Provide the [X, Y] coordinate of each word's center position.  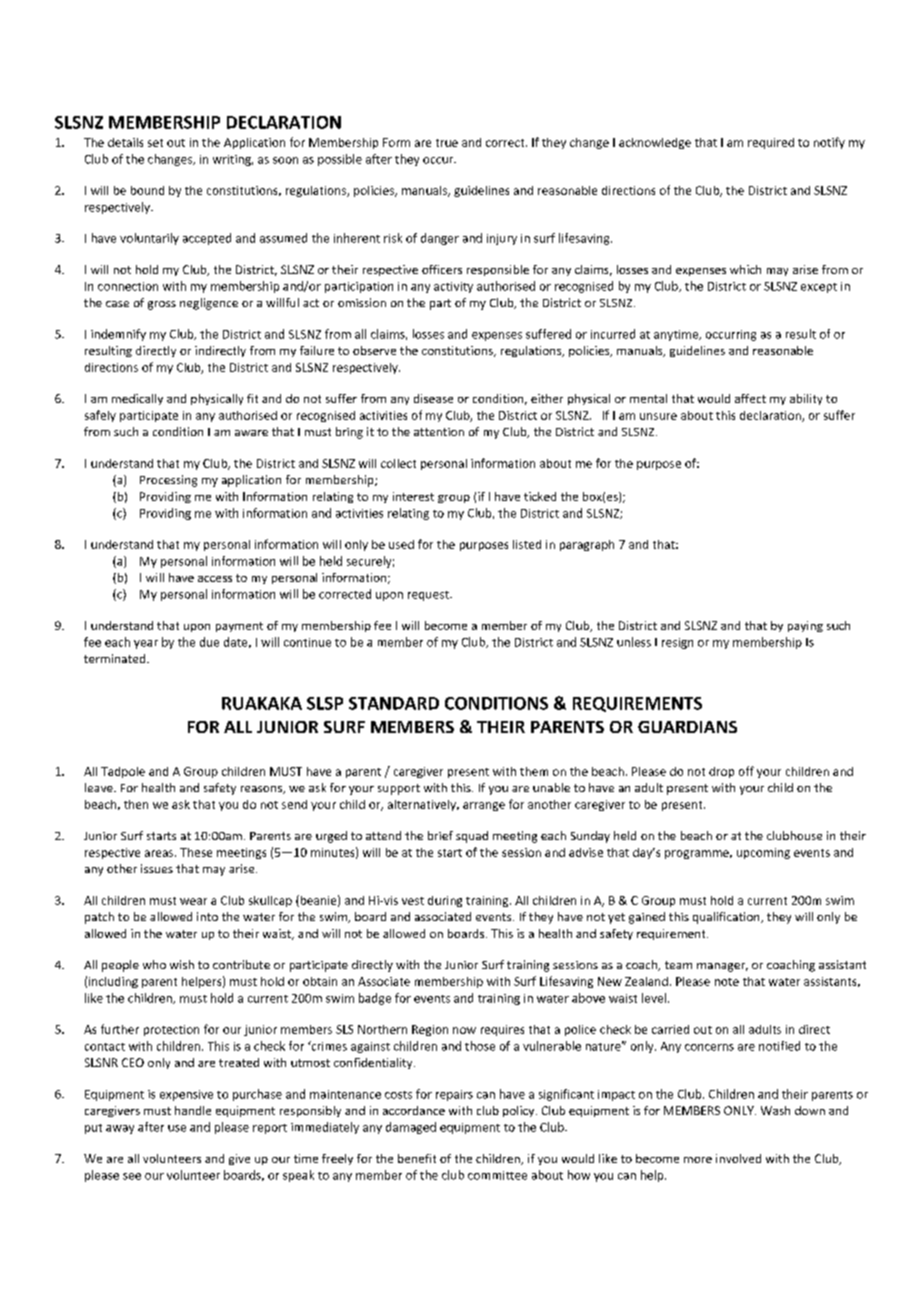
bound [147, 190]
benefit [417, 1158]
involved [738, 1158]
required [771, 143]
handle [193, 1110]
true [447, 143]
